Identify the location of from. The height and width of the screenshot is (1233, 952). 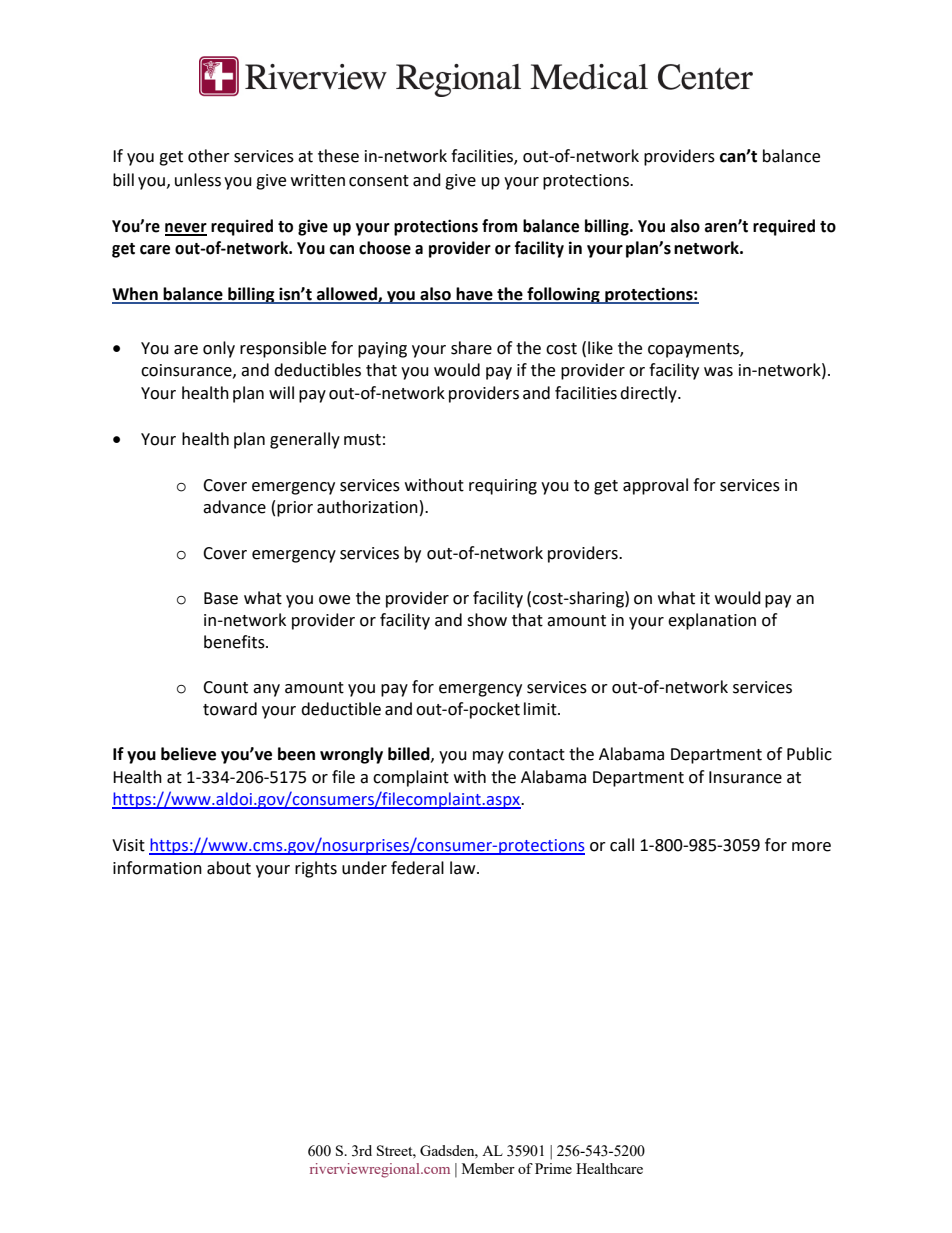
(499, 226).
